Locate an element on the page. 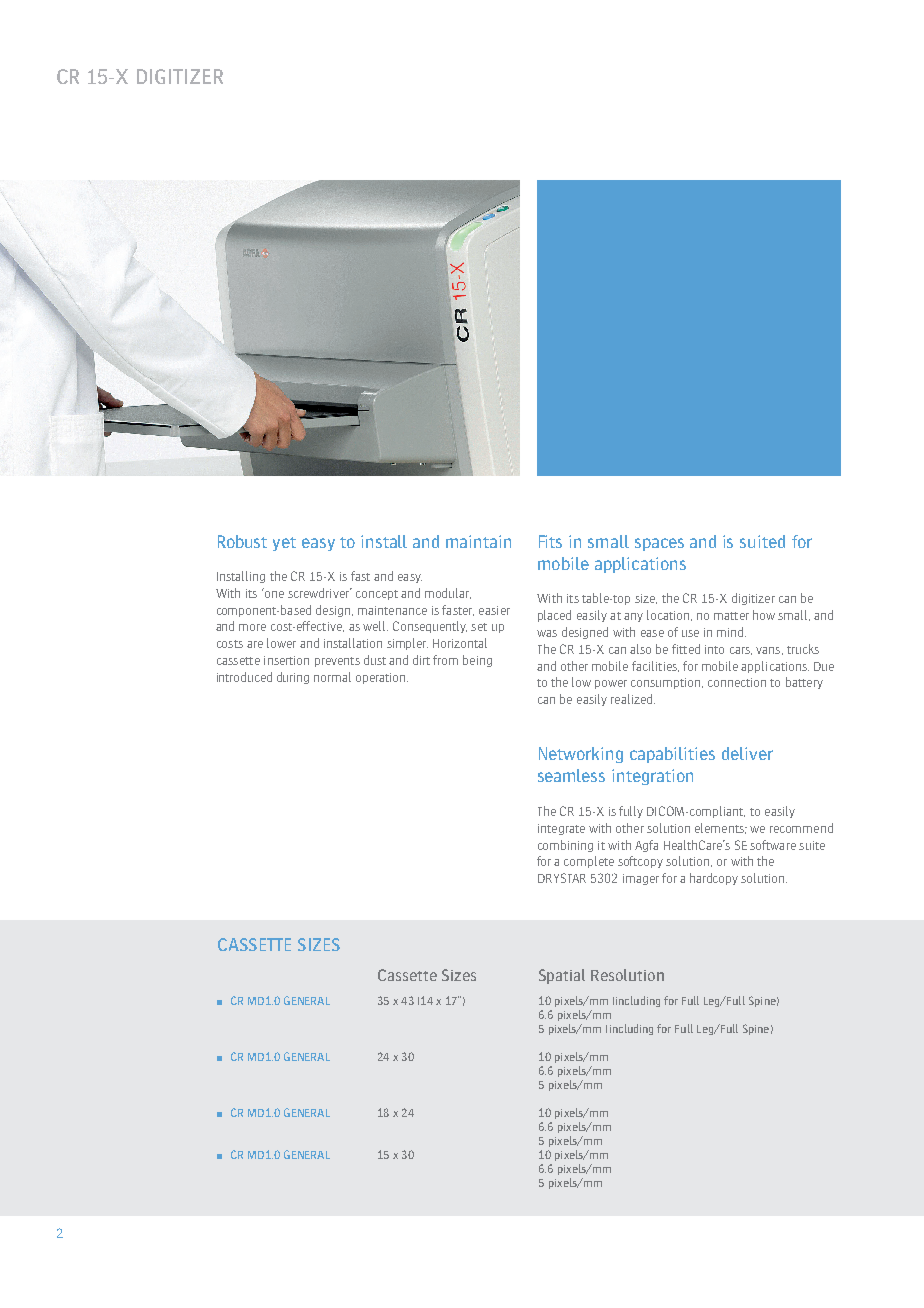 This image has height=1308, width=924. Spatial is located at coordinates (562, 976).
